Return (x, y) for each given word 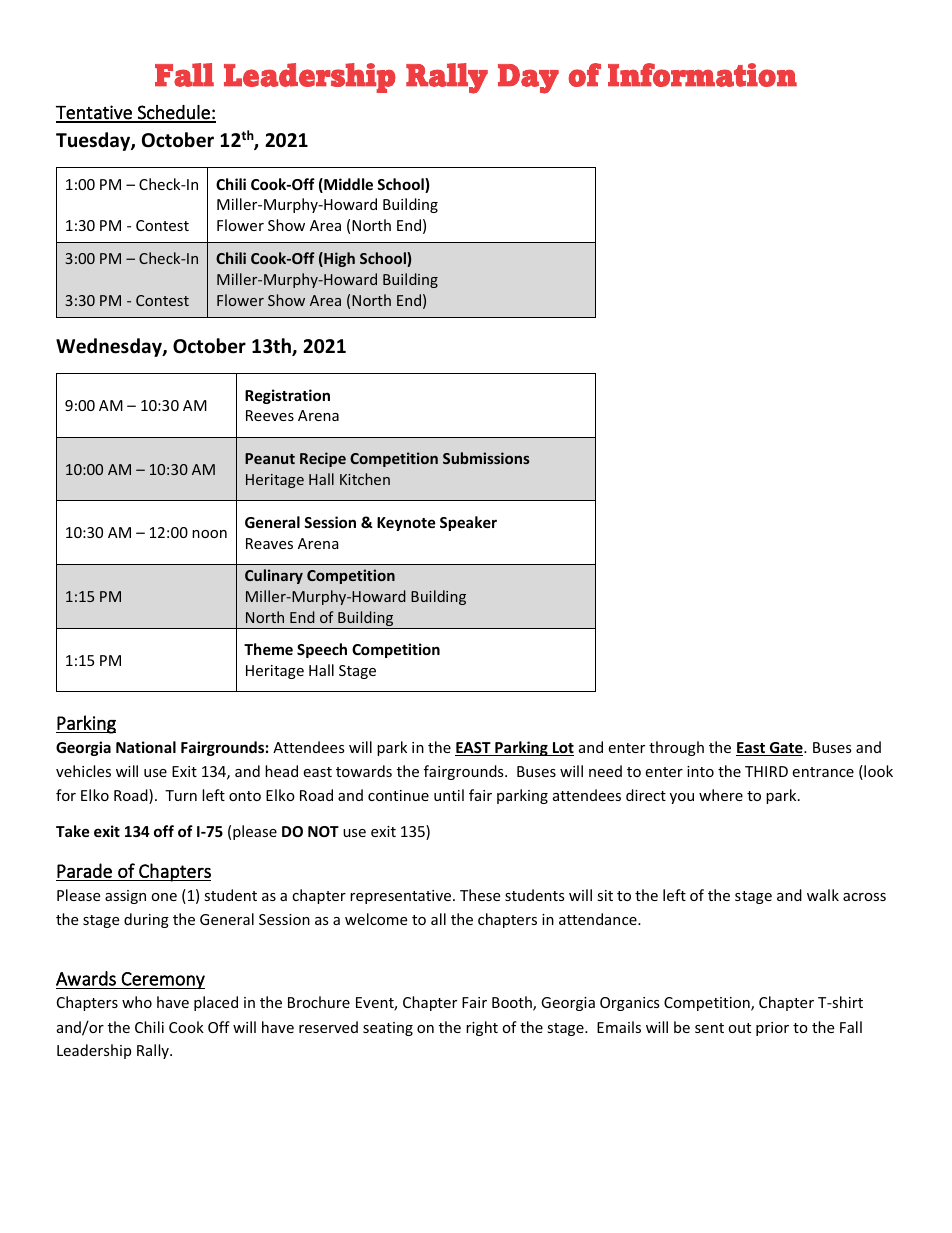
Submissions (486, 458)
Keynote (406, 524)
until (449, 795)
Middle (347, 185)
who (137, 1002)
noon (209, 534)
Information (702, 75)
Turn (181, 795)
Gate (786, 749)
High (338, 259)
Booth (513, 1003)
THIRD (766, 771)
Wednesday (110, 347)
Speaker (468, 523)
